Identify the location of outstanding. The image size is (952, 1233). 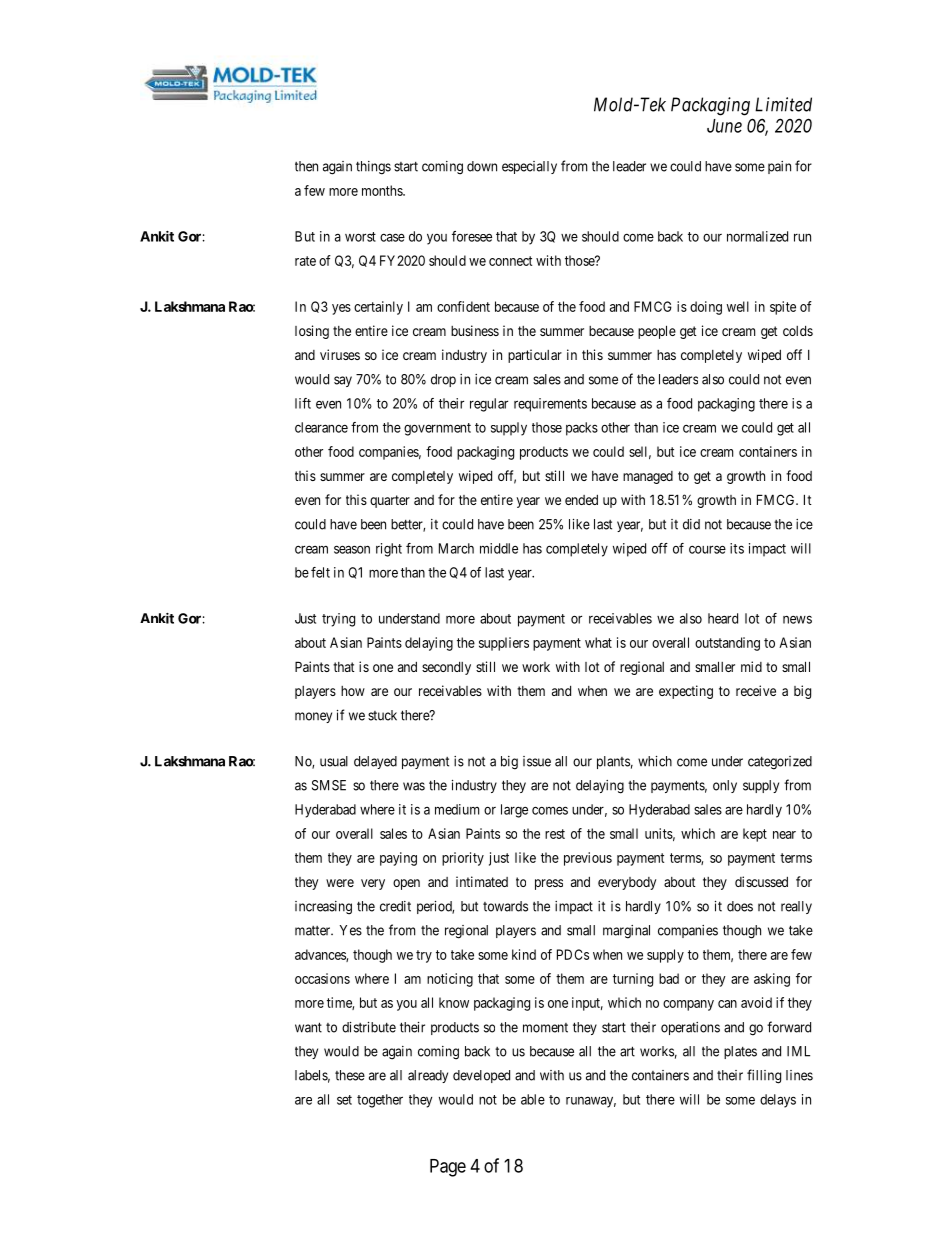
(727, 644).
